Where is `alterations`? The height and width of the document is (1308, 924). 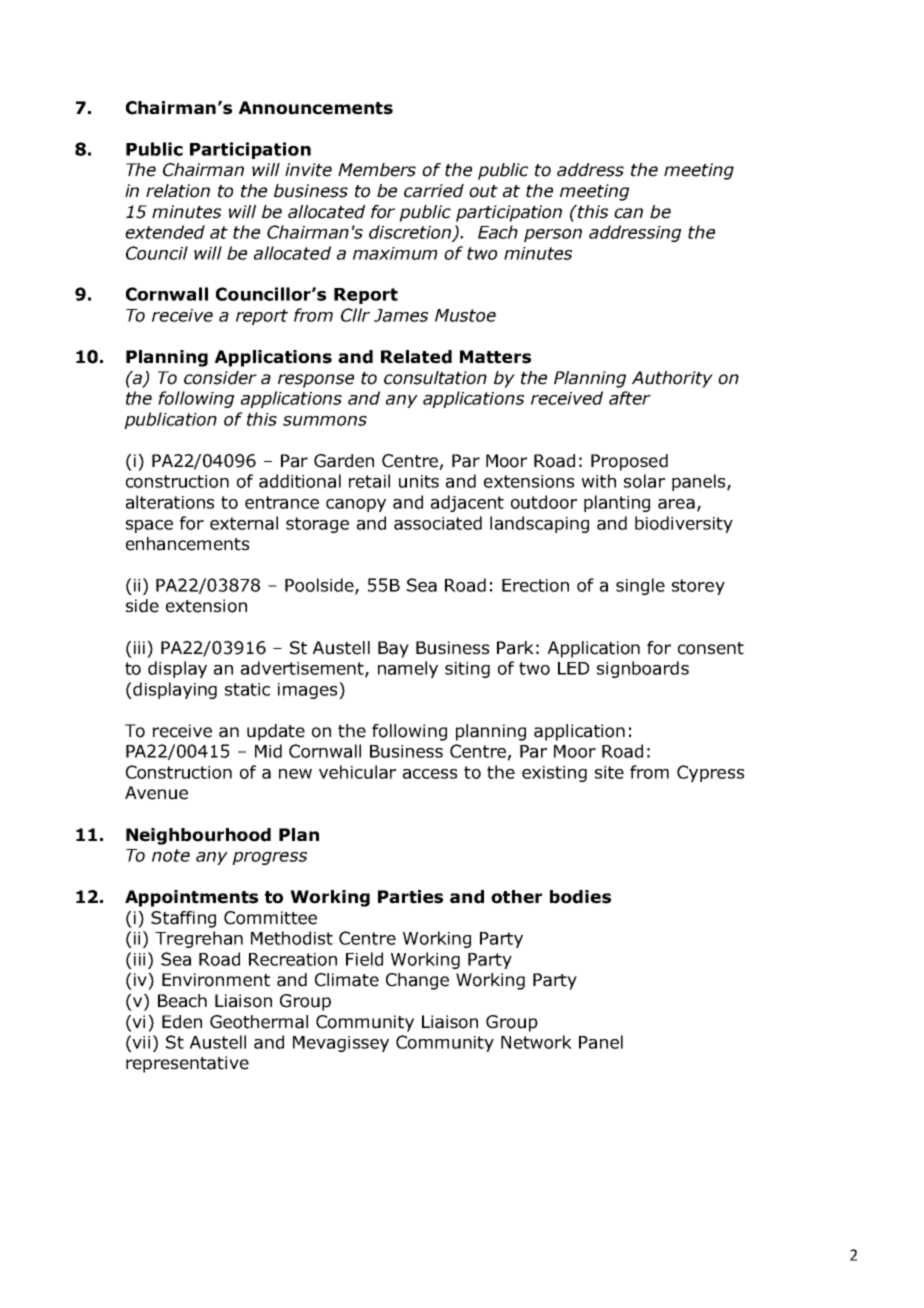
alterations is located at coordinates (170, 502).
